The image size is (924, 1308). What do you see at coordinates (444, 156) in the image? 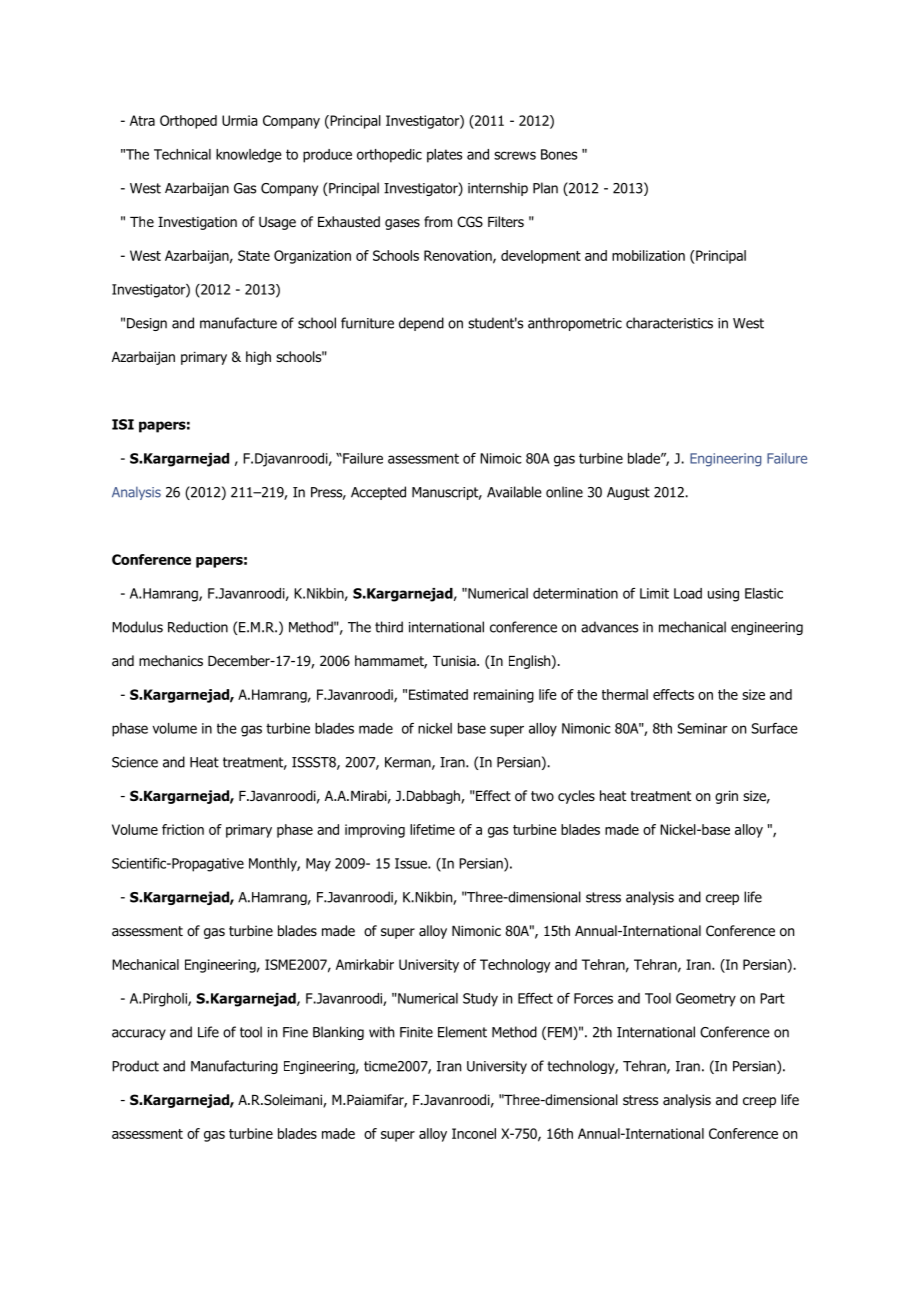
I see `plates` at bounding box center [444, 156].
